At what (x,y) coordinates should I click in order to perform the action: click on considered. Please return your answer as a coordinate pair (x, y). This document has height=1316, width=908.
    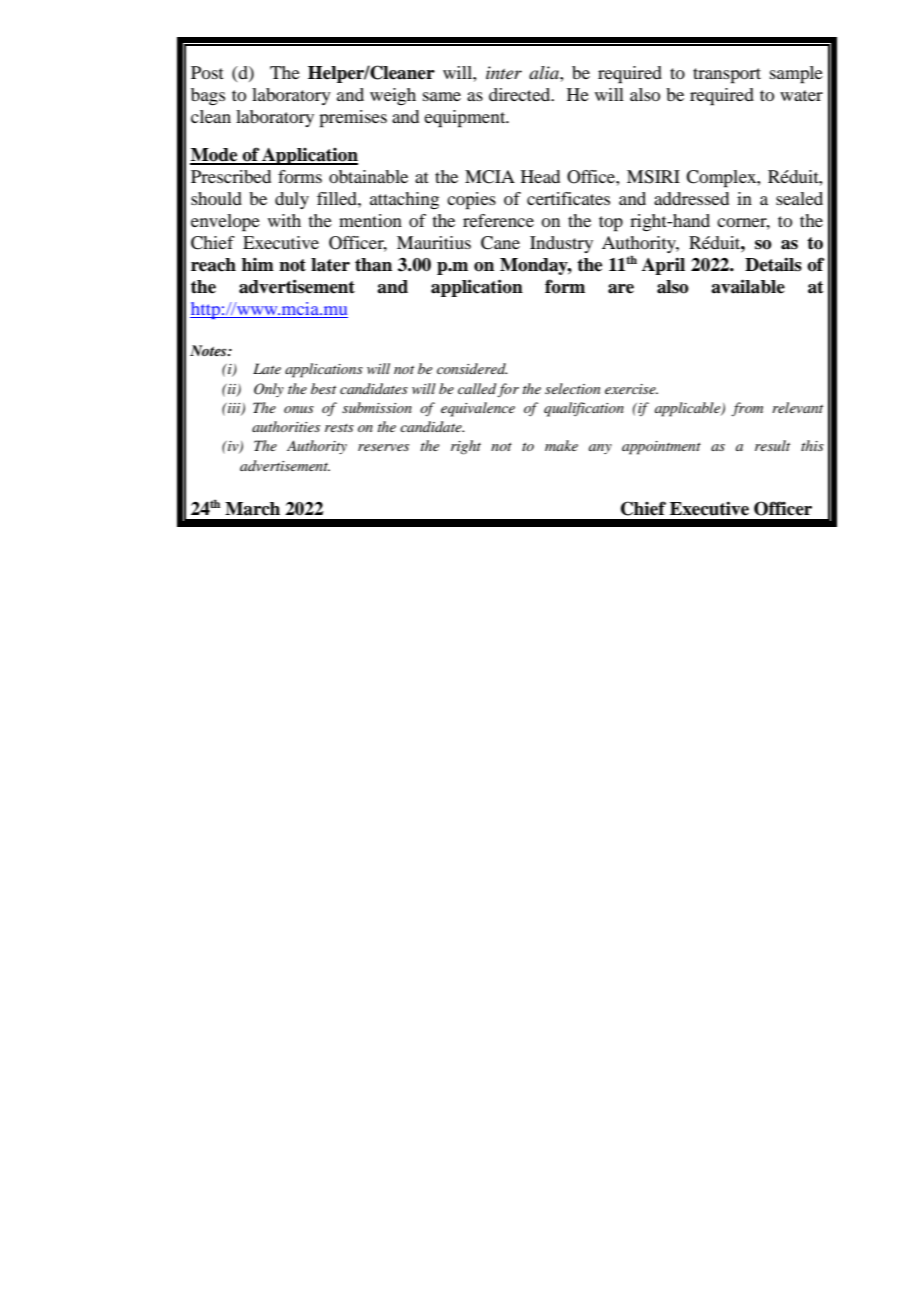
    Looking at the image, I should click on (472, 368).
